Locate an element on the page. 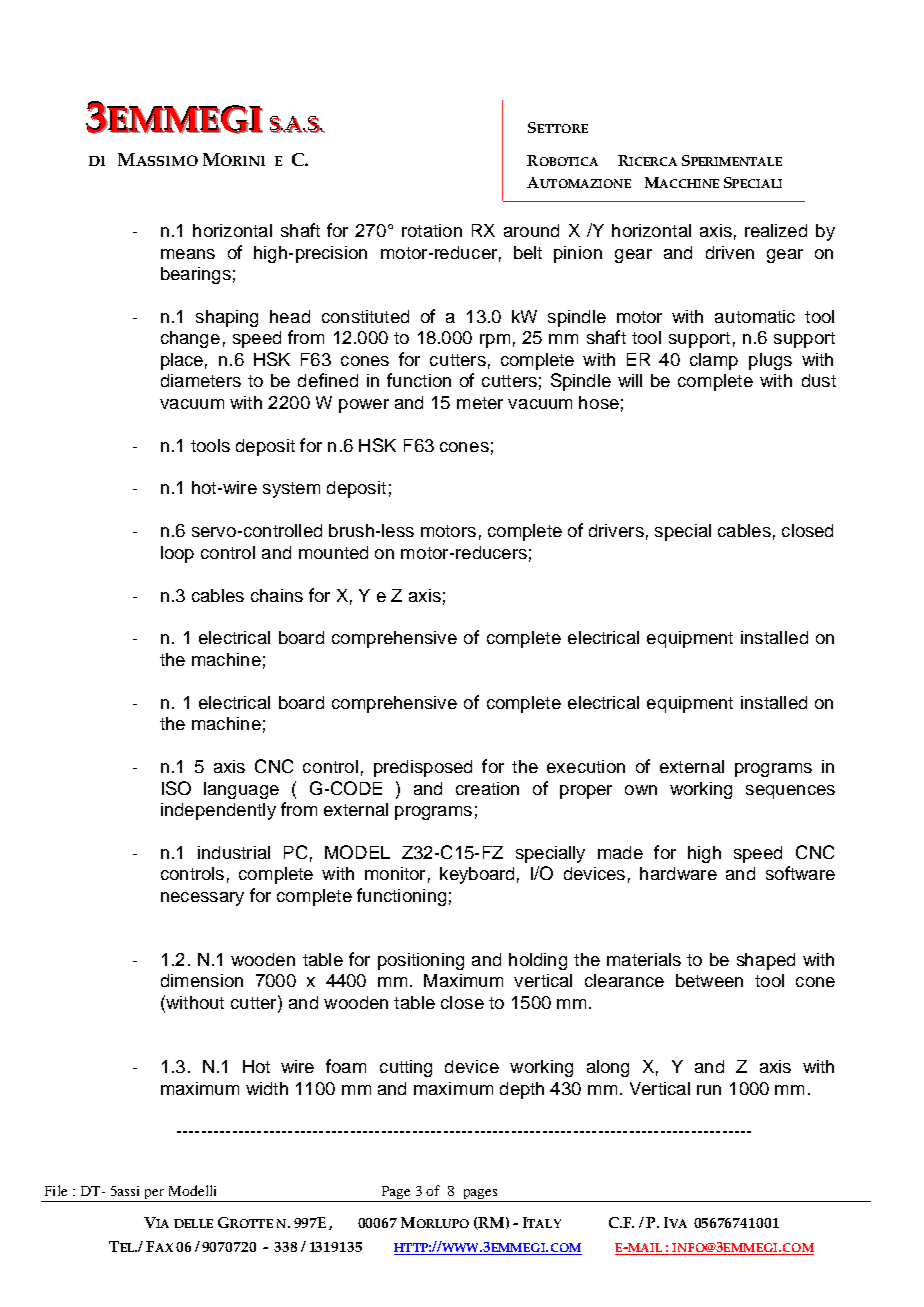  rotation is located at coordinates (432, 230).
